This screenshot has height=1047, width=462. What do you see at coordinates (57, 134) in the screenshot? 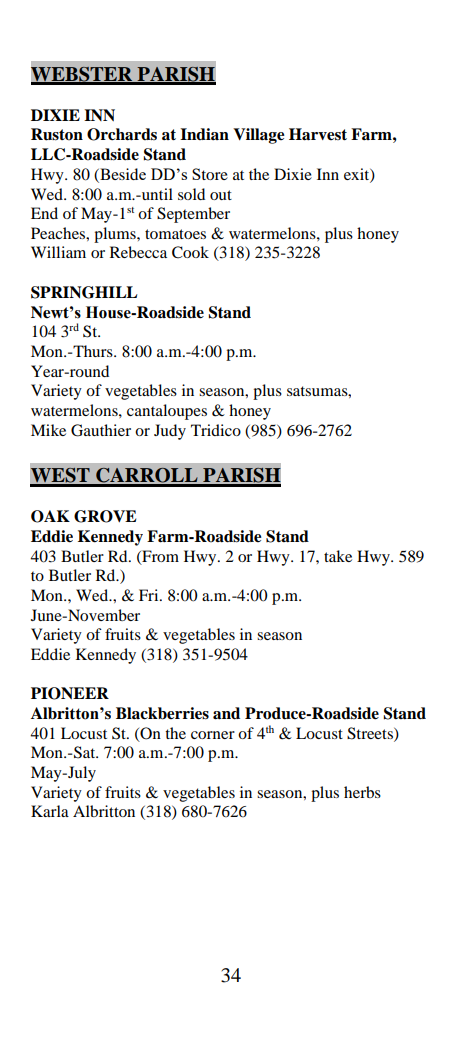
I see `Ruston` at bounding box center [57, 134].
